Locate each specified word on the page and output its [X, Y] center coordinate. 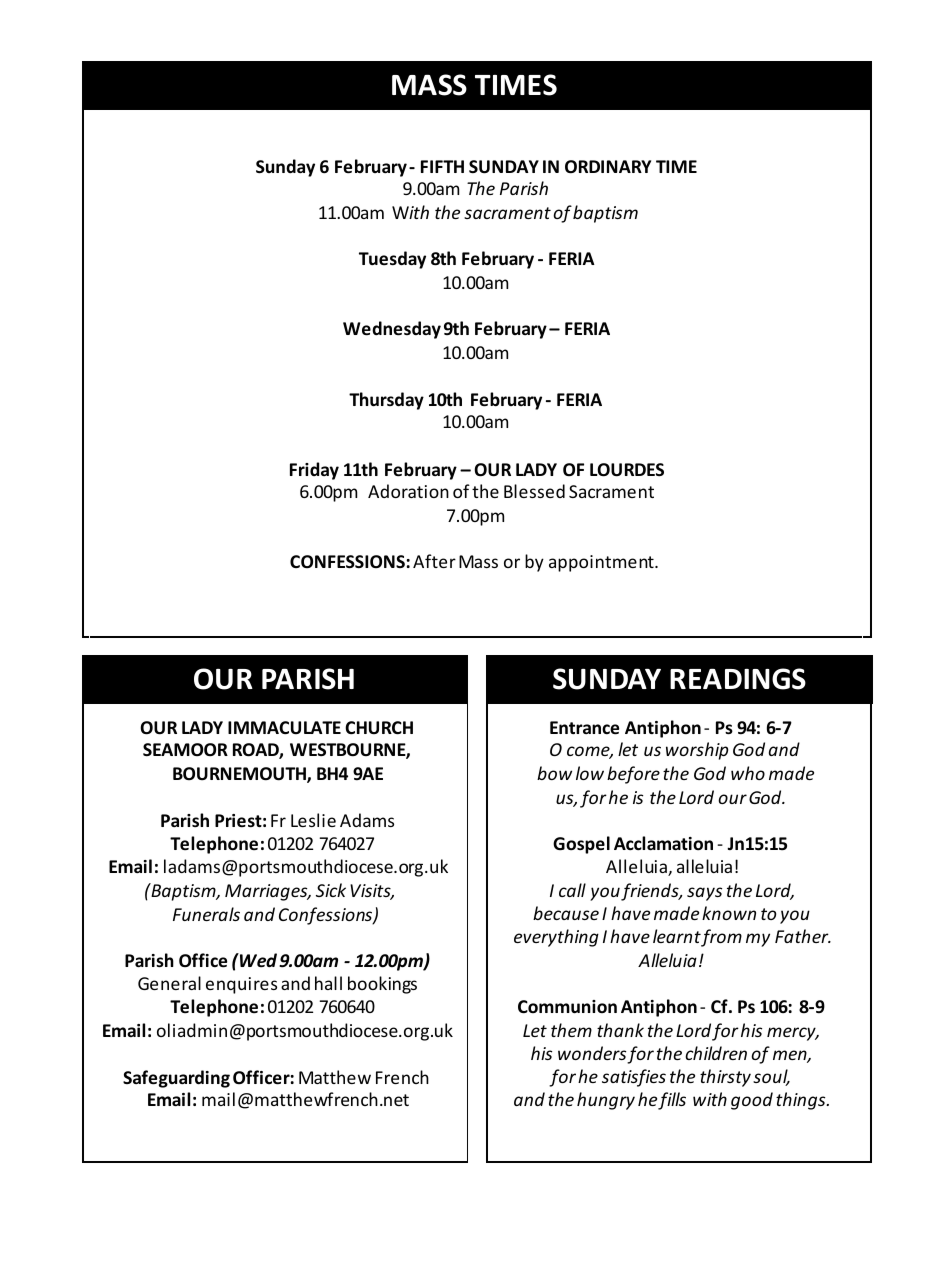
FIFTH [442, 166]
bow [554, 773]
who [748, 773]
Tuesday [392, 260]
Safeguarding [176, 1079]
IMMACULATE [284, 728]
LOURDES [627, 470]
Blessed [534, 491]
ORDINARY [608, 167]
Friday [314, 471]
